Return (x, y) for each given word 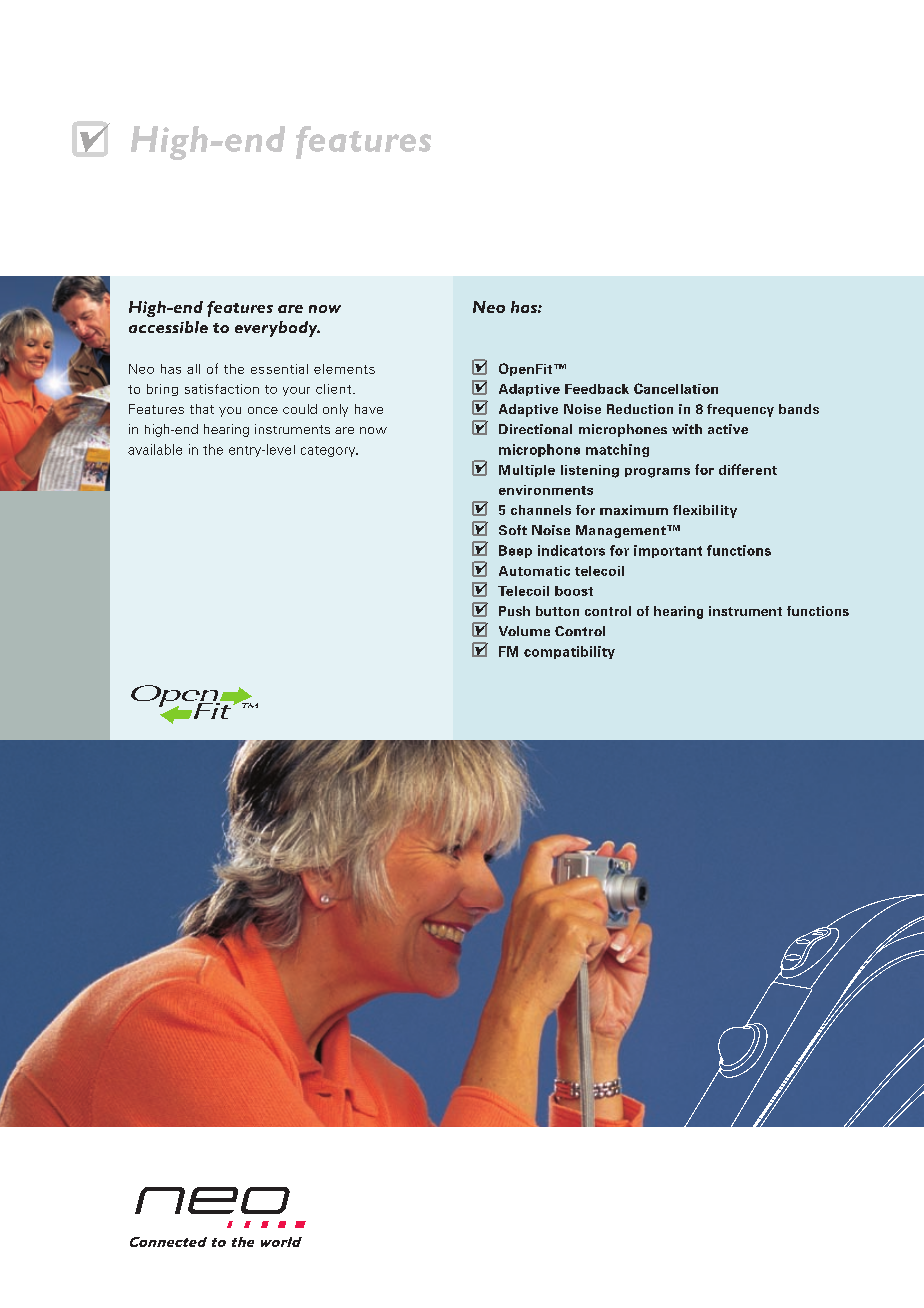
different (748, 469)
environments (546, 490)
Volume (524, 631)
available (155, 449)
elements (344, 369)
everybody (277, 329)
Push (514, 611)
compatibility (569, 652)
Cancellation (676, 388)
